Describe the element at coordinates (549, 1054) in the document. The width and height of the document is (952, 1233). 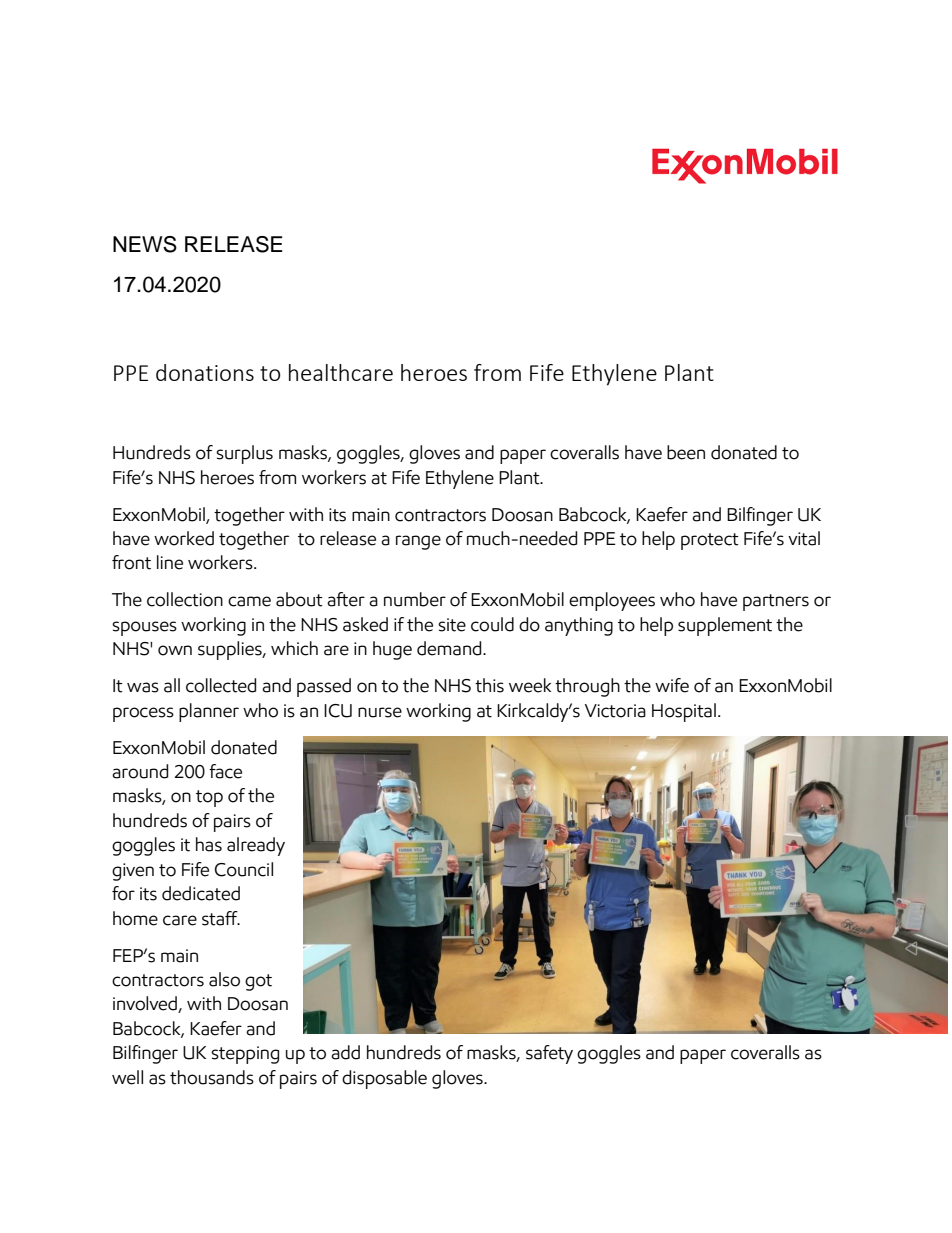
I see `safety` at that location.
